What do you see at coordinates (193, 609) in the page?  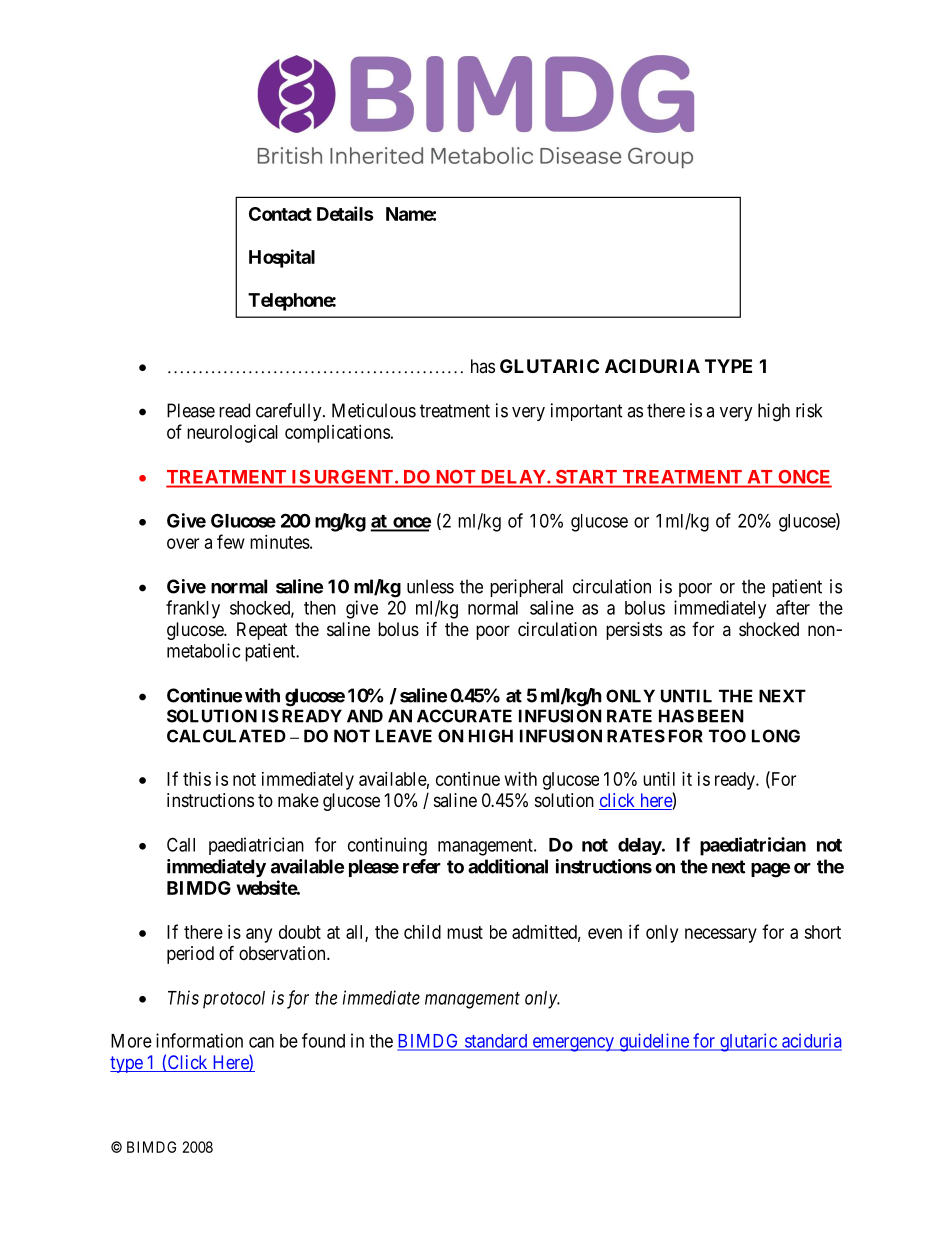 I see `frankly` at bounding box center [193, 609].
